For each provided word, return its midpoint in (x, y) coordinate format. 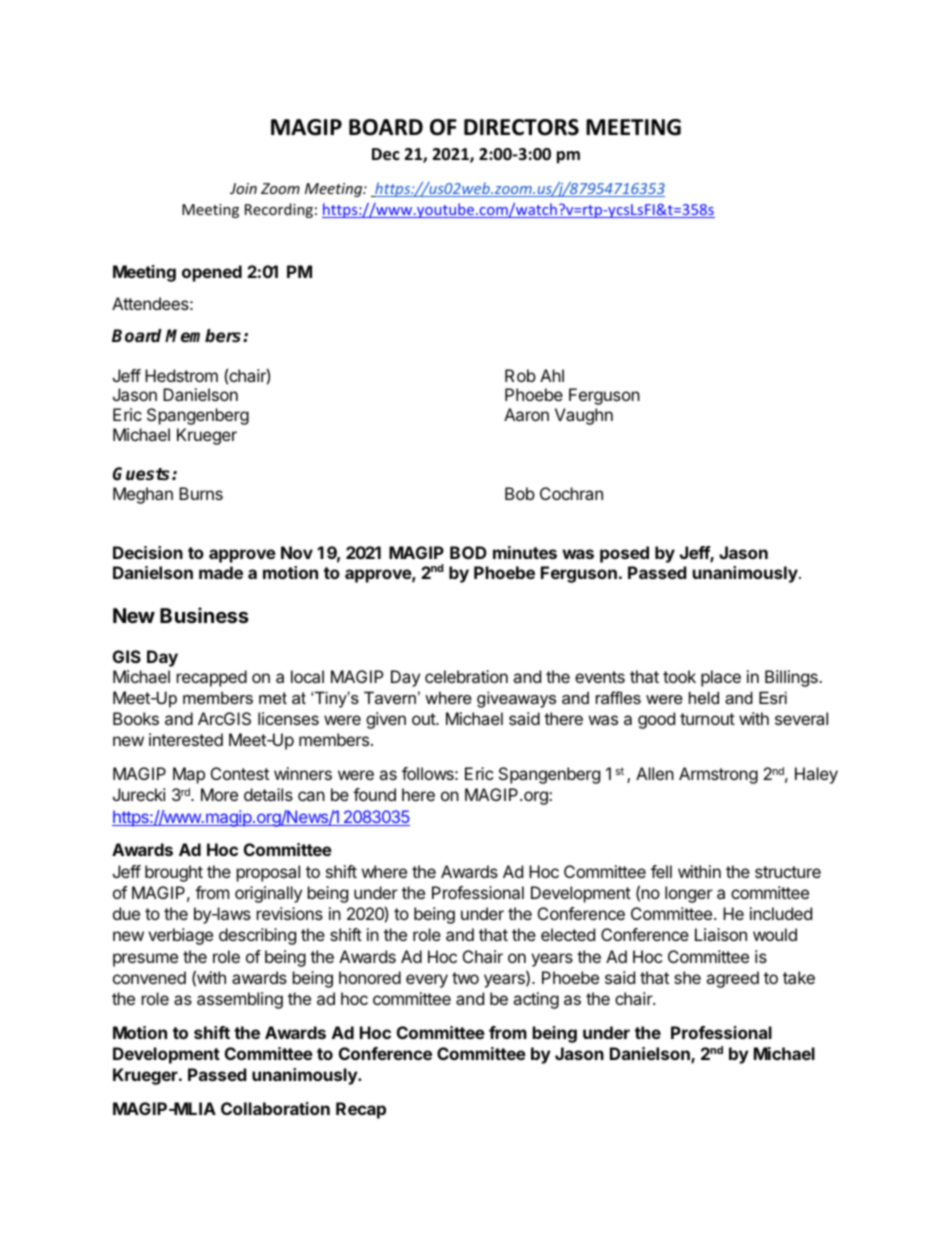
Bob (520, 493)
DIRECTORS (521, 127)
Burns (201, 493)
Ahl (552, 375)
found (374, 794)
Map (189, 775)
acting (536, 1000)
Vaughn (584, 416)
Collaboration (275, 1108)
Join (243, 188)
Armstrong (718, 775)
